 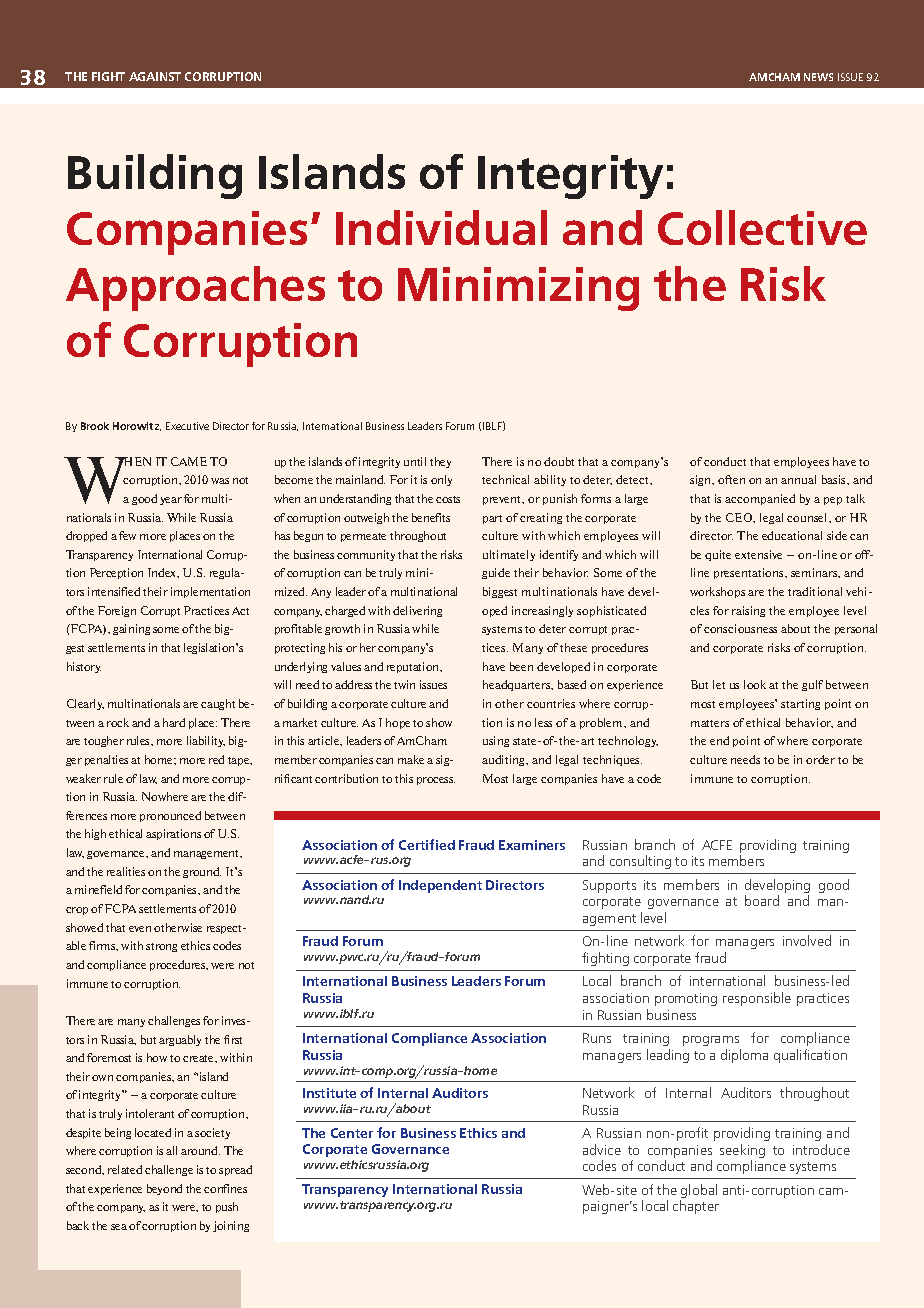 I want to click on consciousness, so click(x=740, y=628).
